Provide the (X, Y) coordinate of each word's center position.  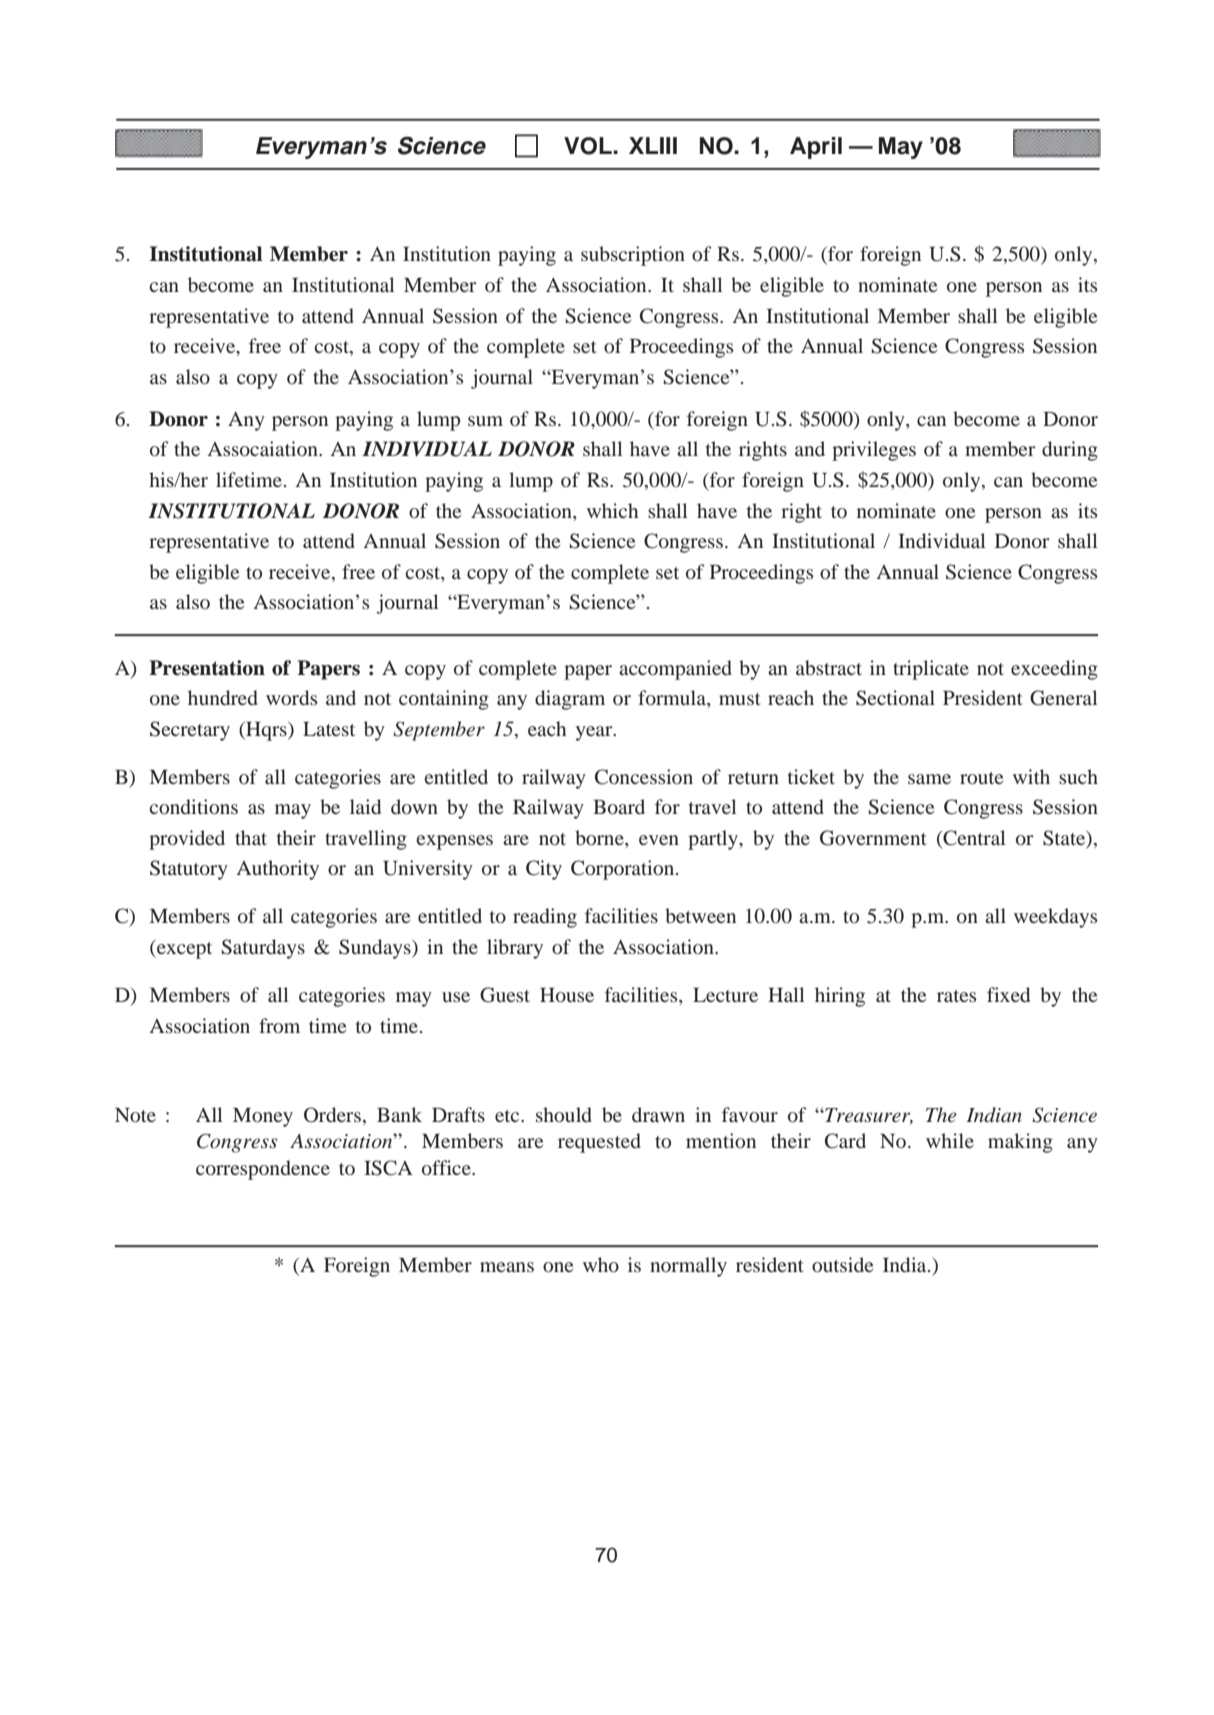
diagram (570, 700)
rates (956, 996)
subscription (633, 256)
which (612, 510)
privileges (874, 451)
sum (485, 421)
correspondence (263, 1170)
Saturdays (263, 949)
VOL (589, 146)
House (567, 995)
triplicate (931, 670)
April (816, 148)
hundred (223, 697)
